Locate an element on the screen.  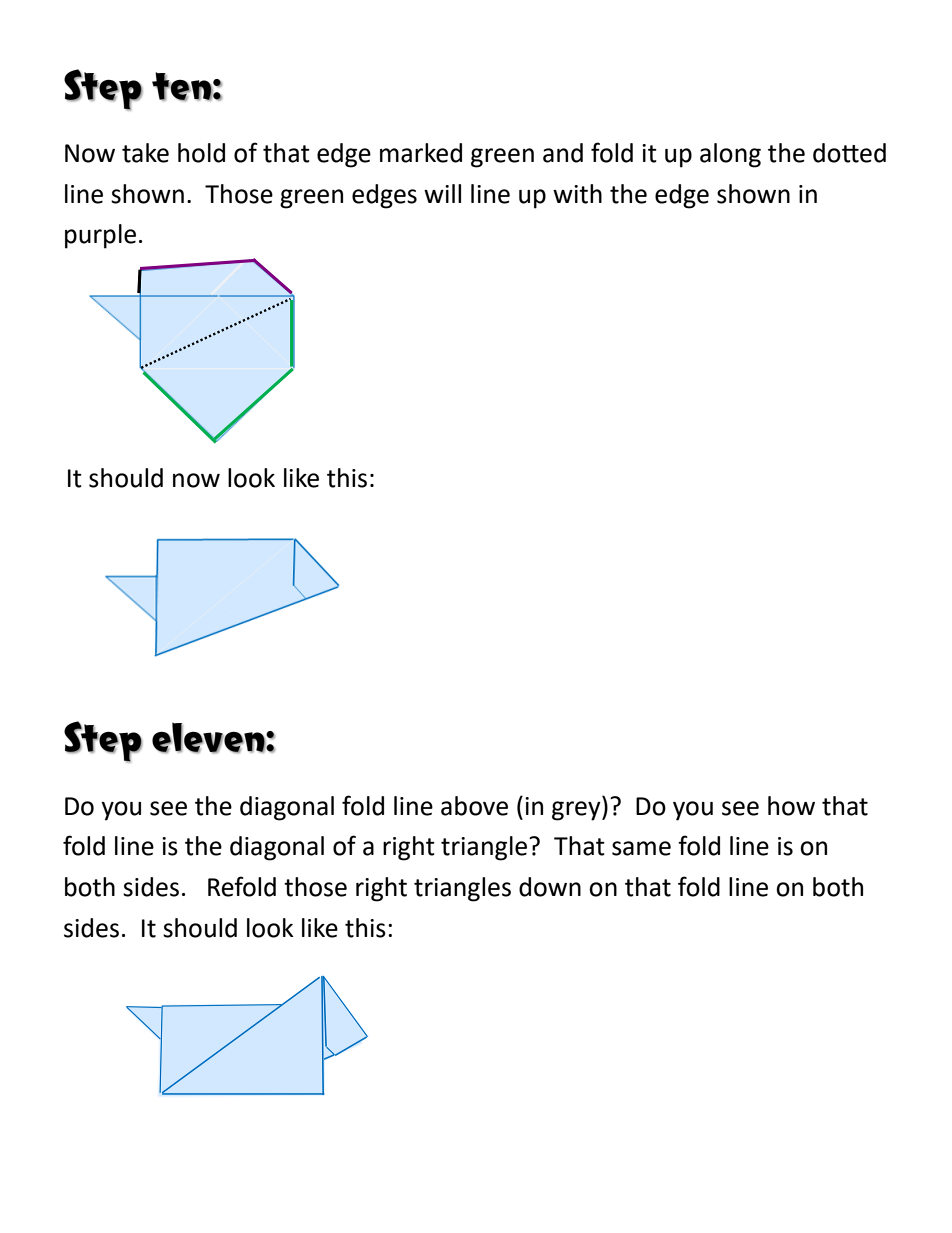
above is located at coordinates (474, 806).
